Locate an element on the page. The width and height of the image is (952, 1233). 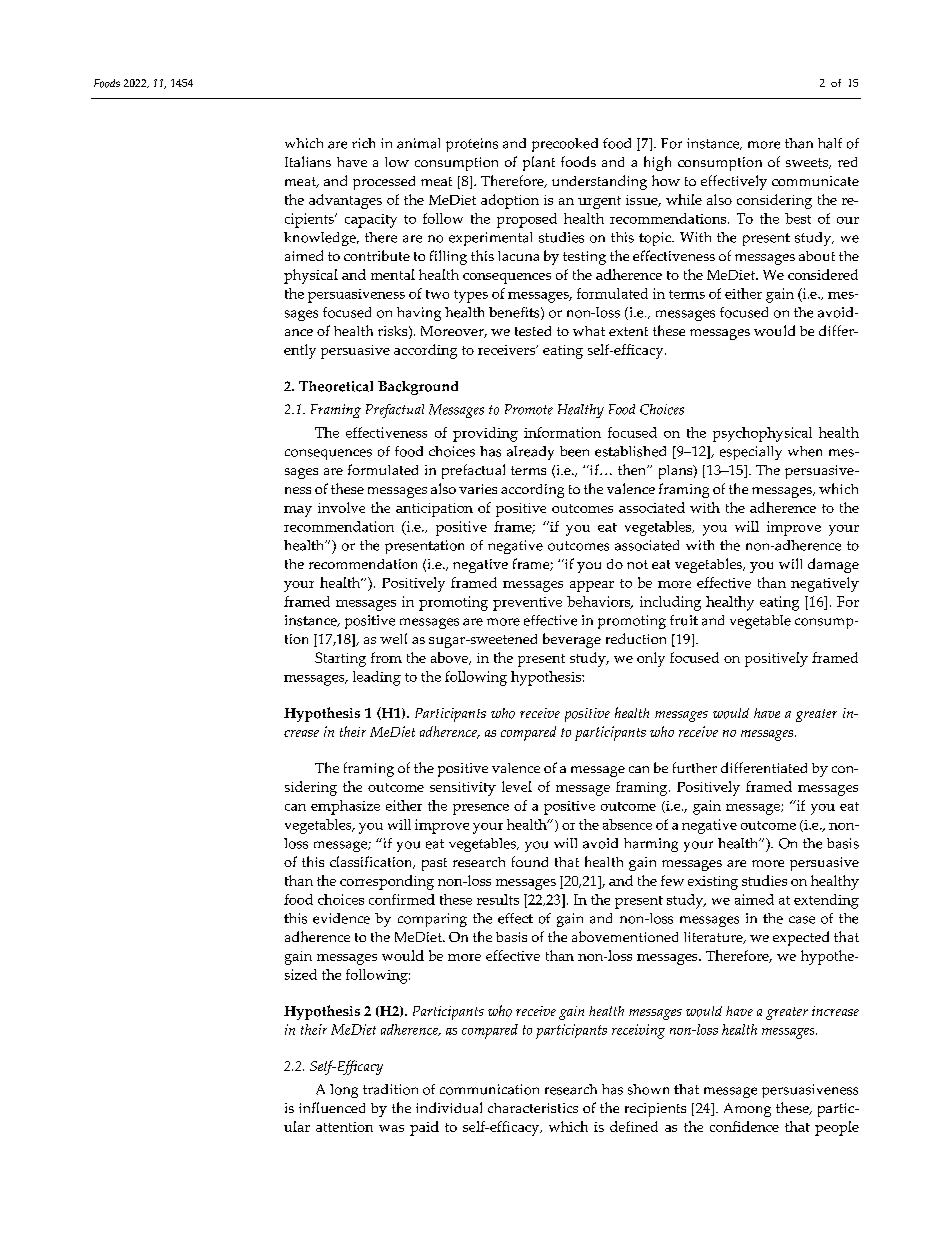
beverage is located at coordinates (572, 640).
